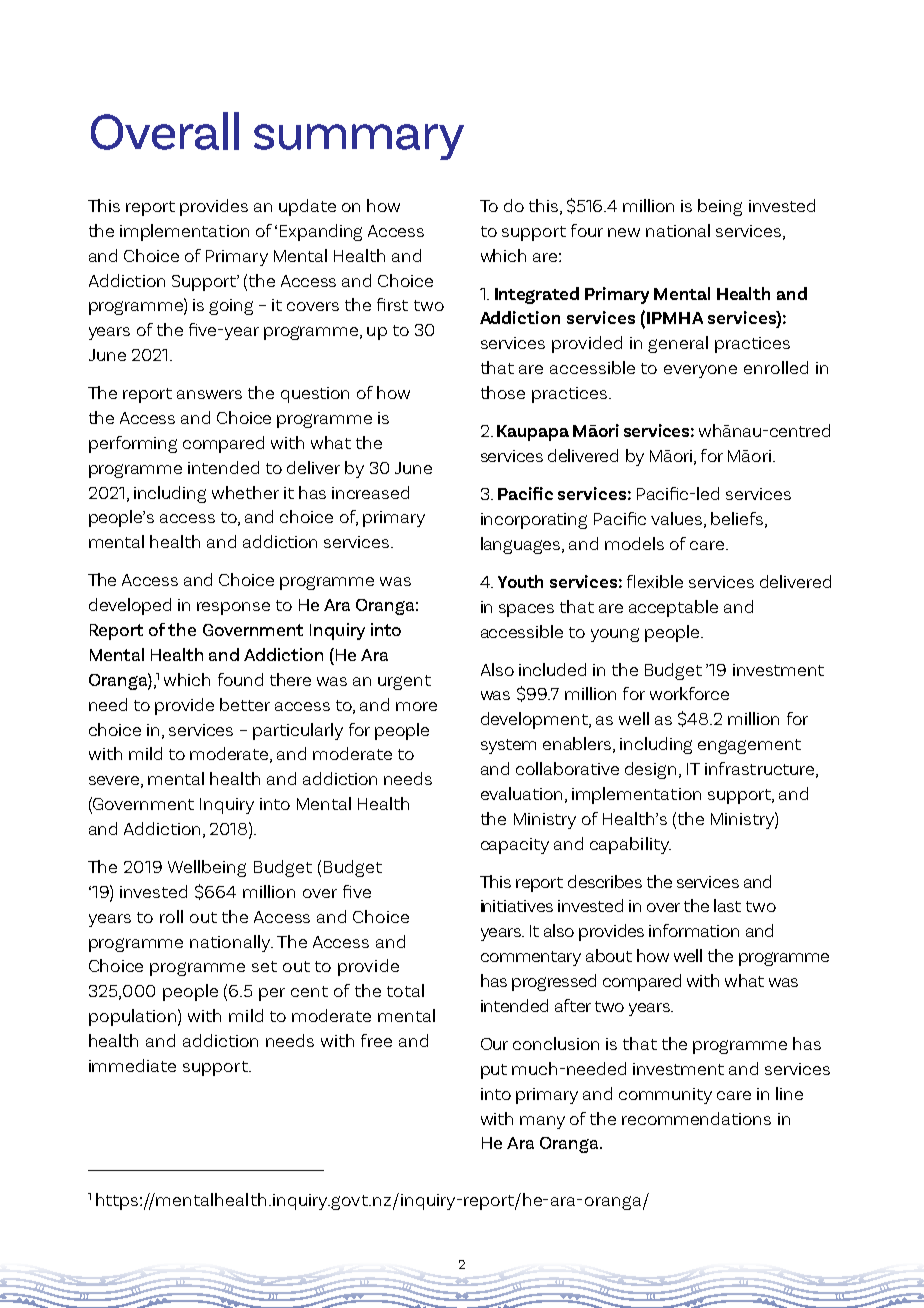 The height and width of the screenshot is (1308, 924). What do you see at coordinates (624, 232) in the screenshot?
I see `new` at bounding box center [624, 232].
